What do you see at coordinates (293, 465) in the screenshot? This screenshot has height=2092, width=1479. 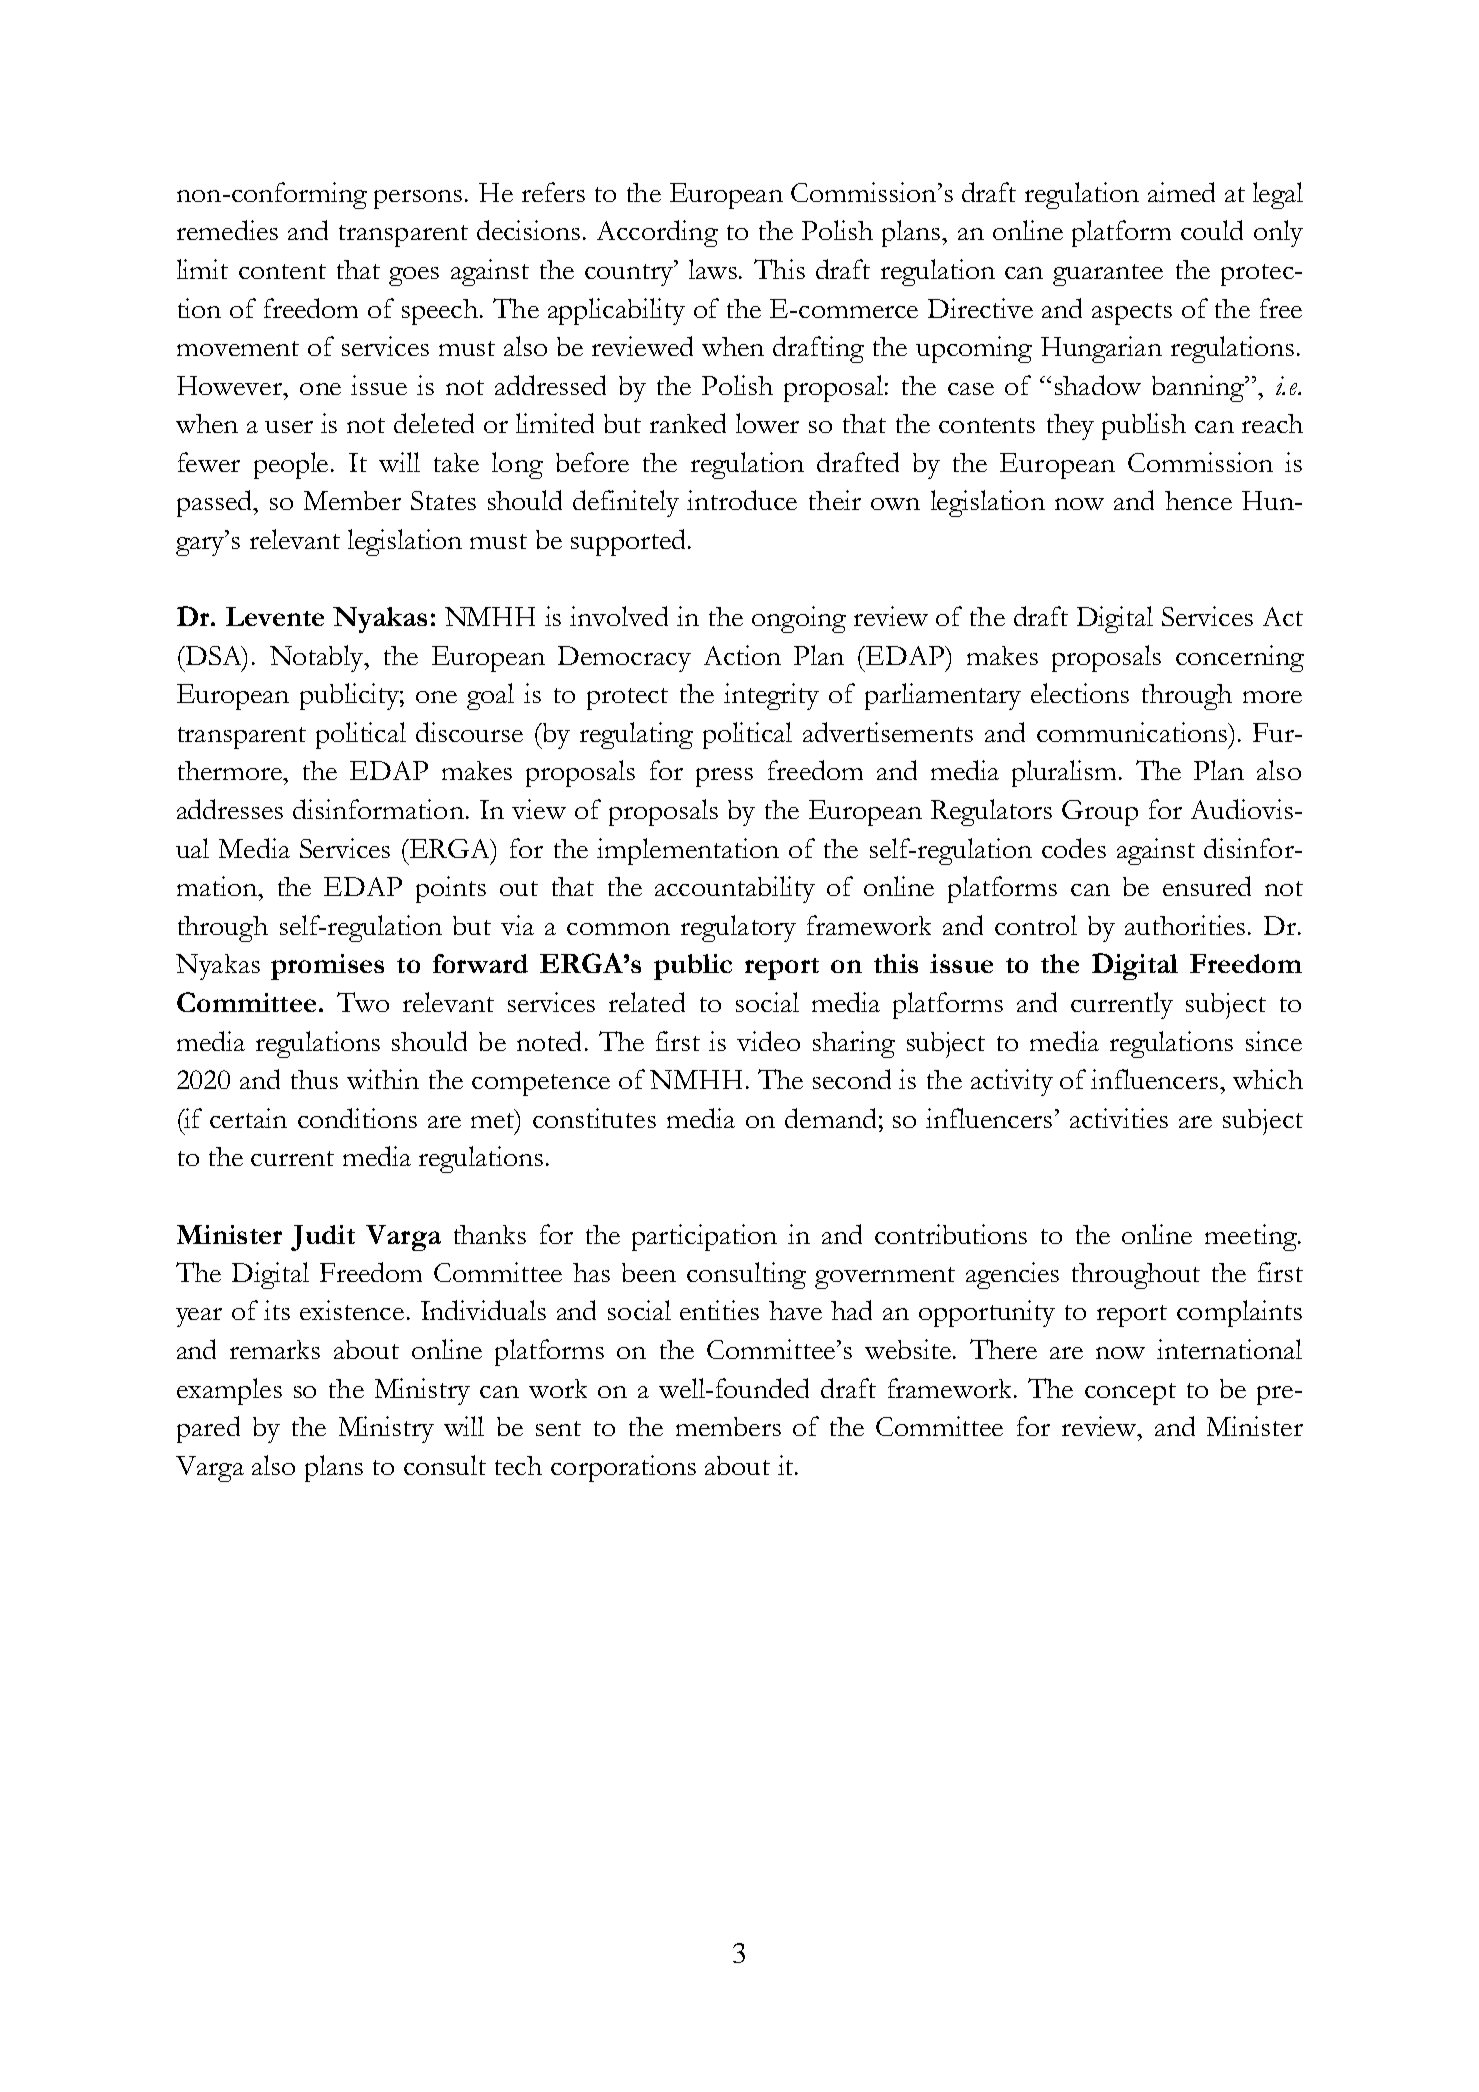 I see `people` at bounding box center [293, 465].
